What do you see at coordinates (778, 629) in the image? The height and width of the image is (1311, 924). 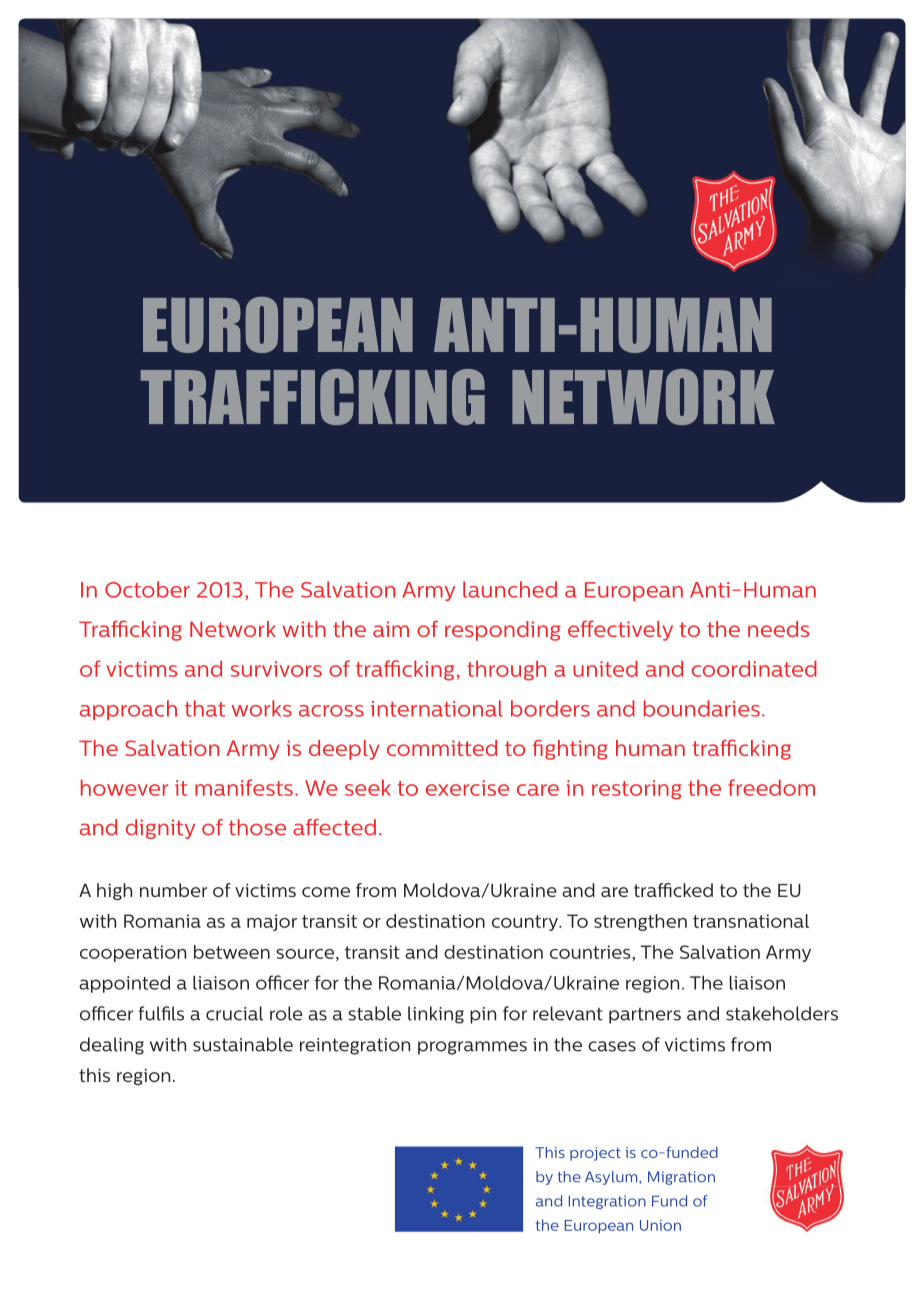 I see `needs` at bounding box center [778, 629].
